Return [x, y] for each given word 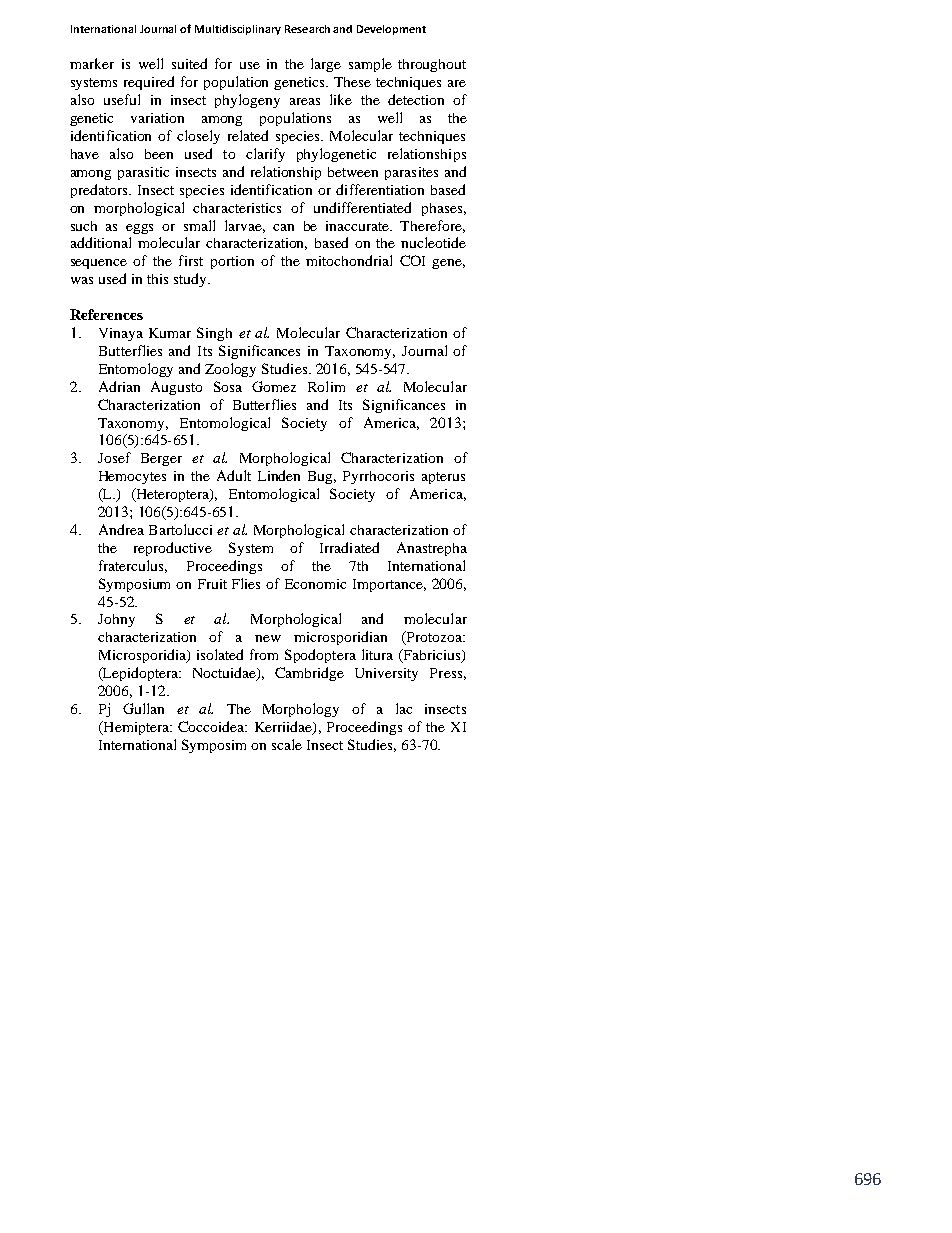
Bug [322, 477]
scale [287, 744]
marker [92, 63]
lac [404, 708]
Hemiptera [136, 728]
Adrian [119, 386]
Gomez [274, 386]
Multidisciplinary [238, 30]
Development [391, 30]
